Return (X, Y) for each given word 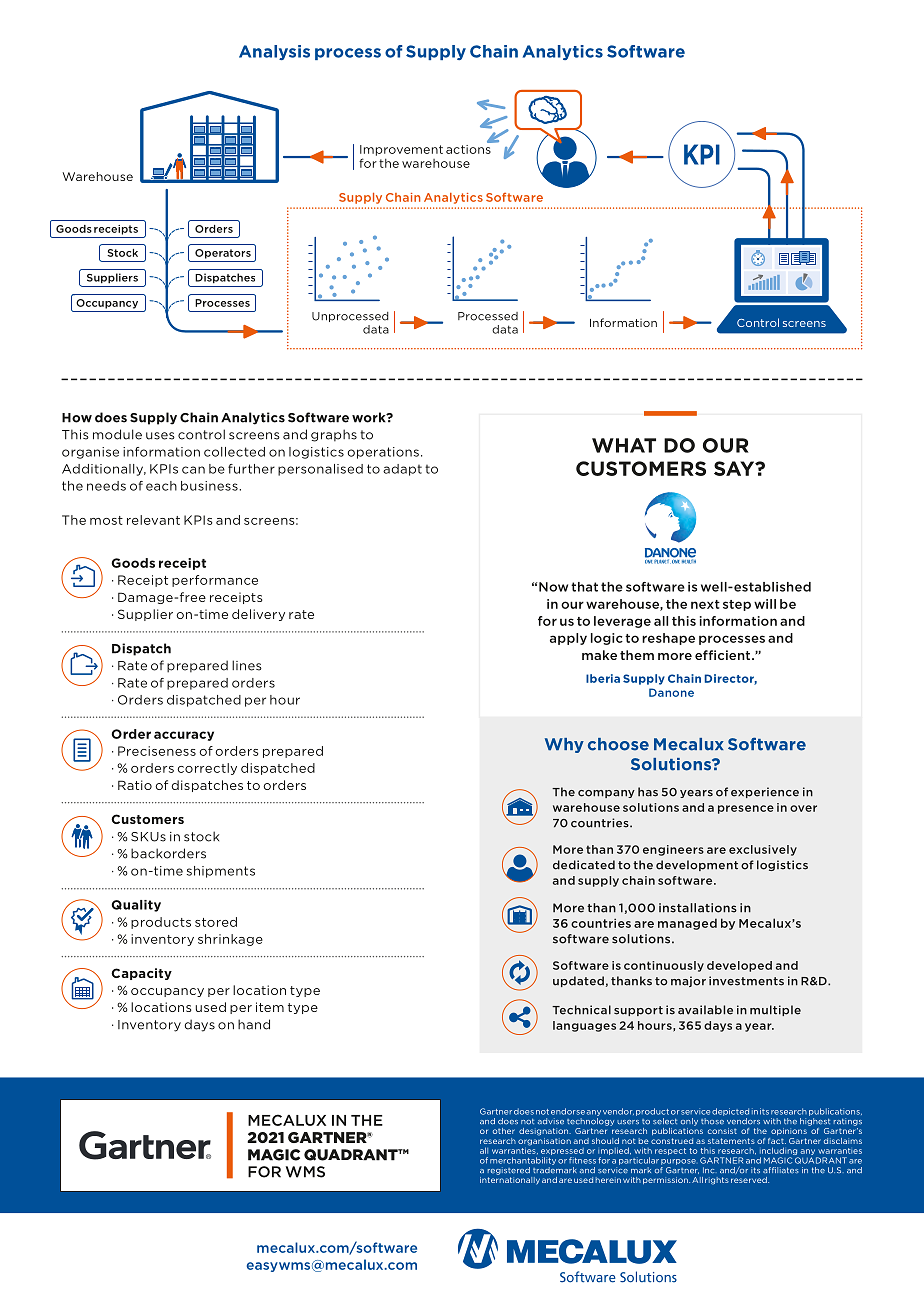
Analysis (274, 52)
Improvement (401, 150)
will (765, 604)
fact (777, 1141)
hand (254, 1024)
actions (469, 148)
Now (553, 587)
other (504, 1131)
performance (215, 581)
